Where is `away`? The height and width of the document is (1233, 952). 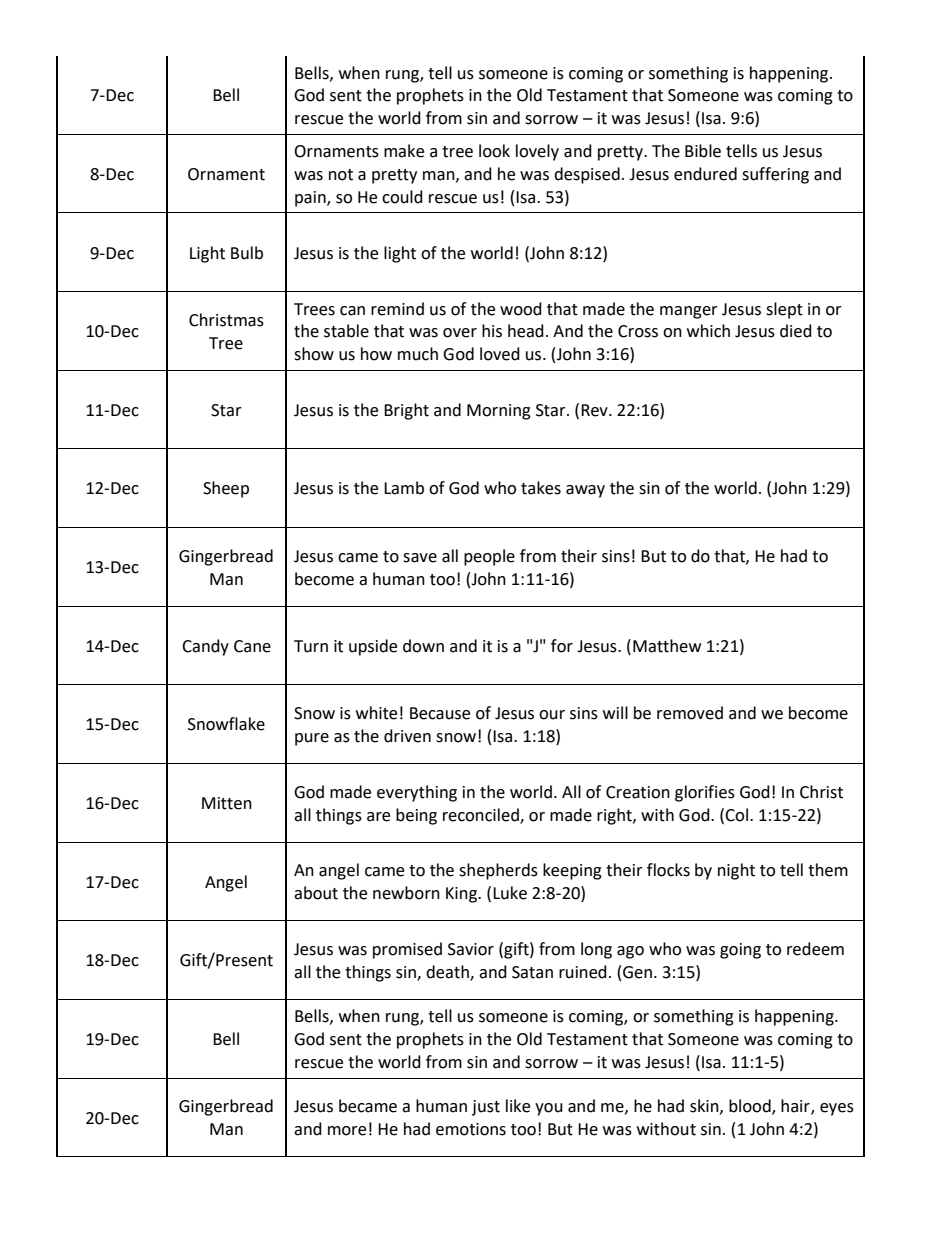
away is located at coordinates (585, 491).
